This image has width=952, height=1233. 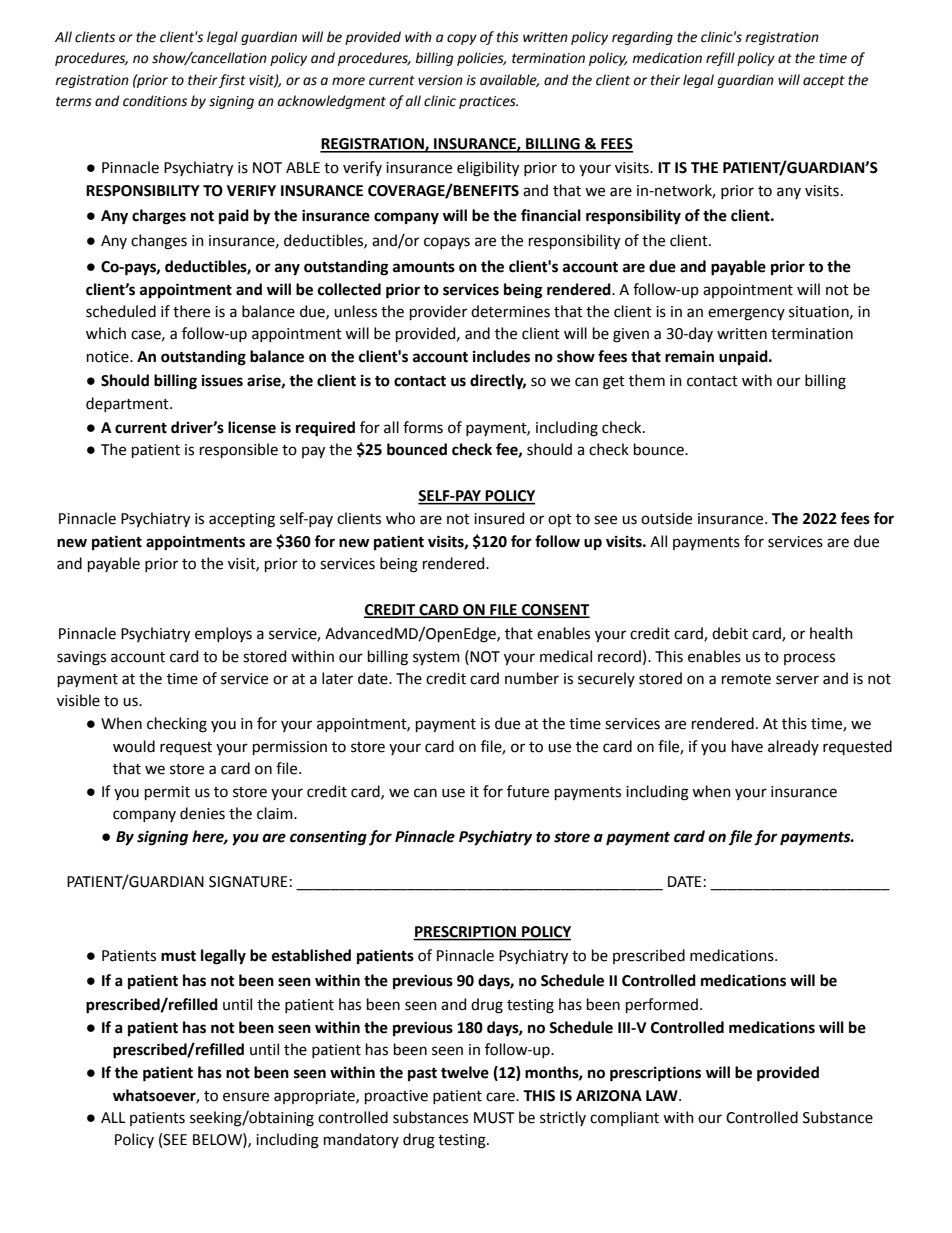 What do you see at coordinates (223, 634) in the image?
I see `employs` at bounding box center [223, 634].
